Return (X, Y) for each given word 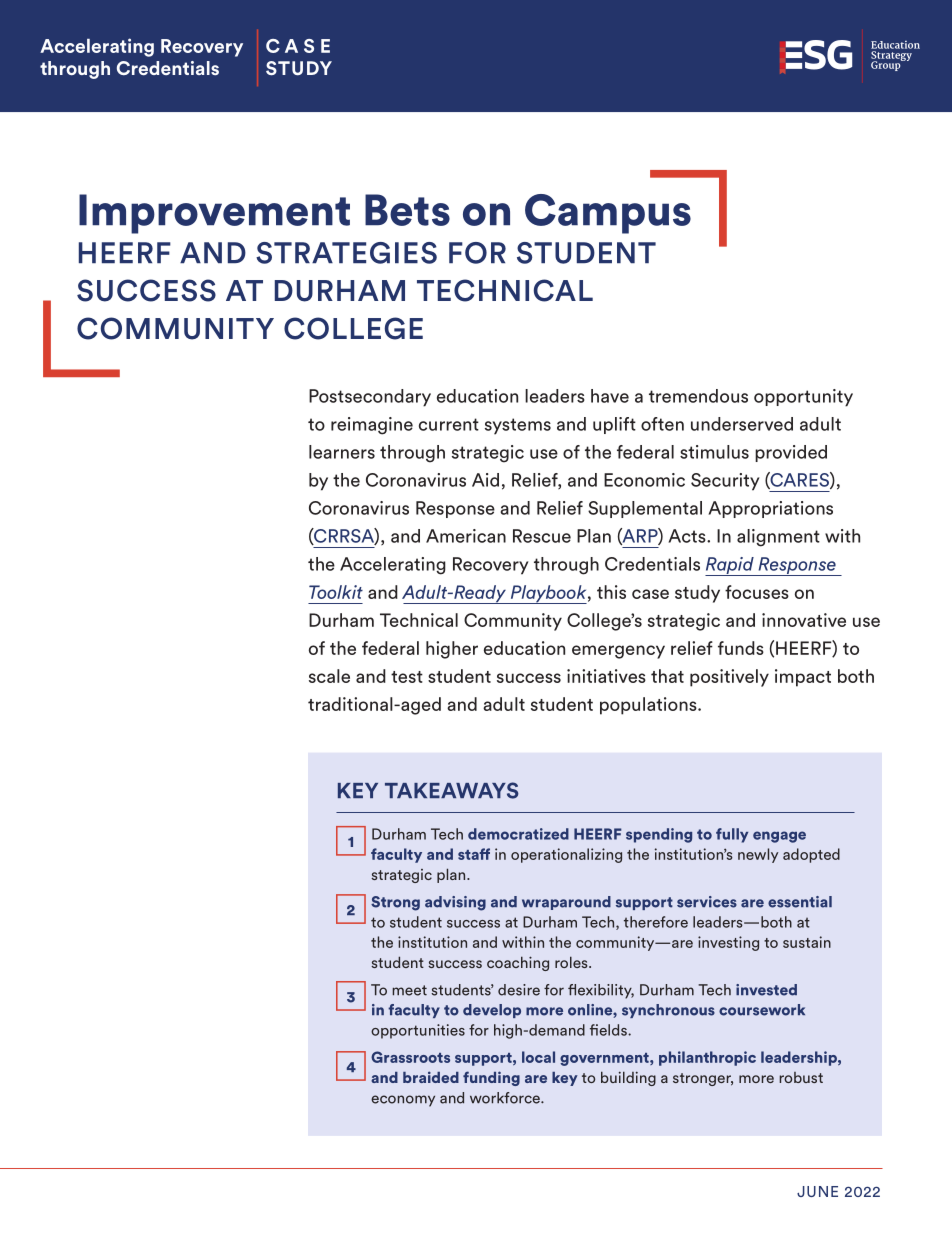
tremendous (698, 396)
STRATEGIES (346, 253)
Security (725, 482)
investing (728, 943)
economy (403, 1101)
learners (342, 452)
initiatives (606, 676)
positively (729, 678)
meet (409, 990)
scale (329, 676)
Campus (608, 214)
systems (518, 426)
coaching (518, 963)
